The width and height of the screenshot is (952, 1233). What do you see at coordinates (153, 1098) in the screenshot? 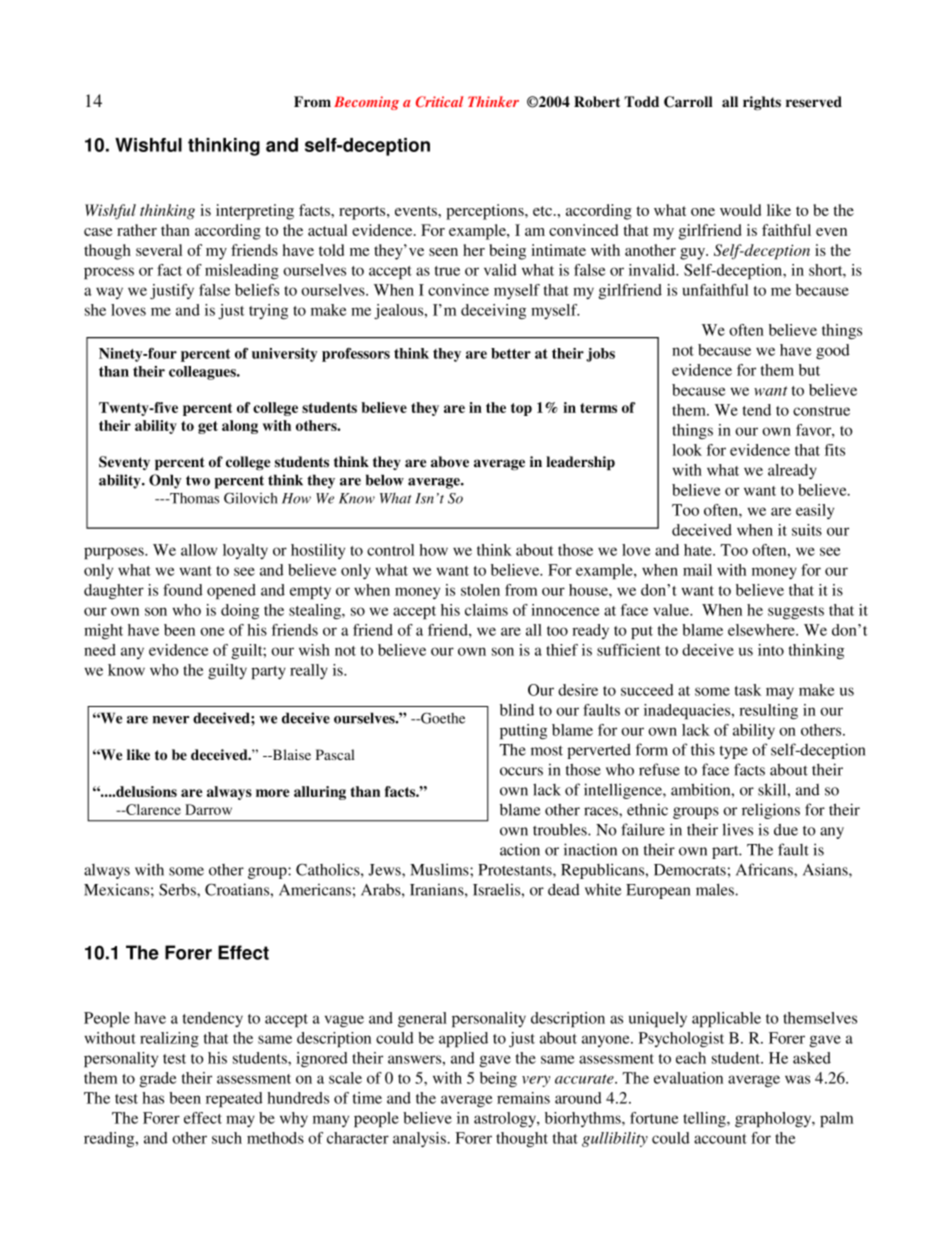
I see `has` at bounding box center [153, 1098].
